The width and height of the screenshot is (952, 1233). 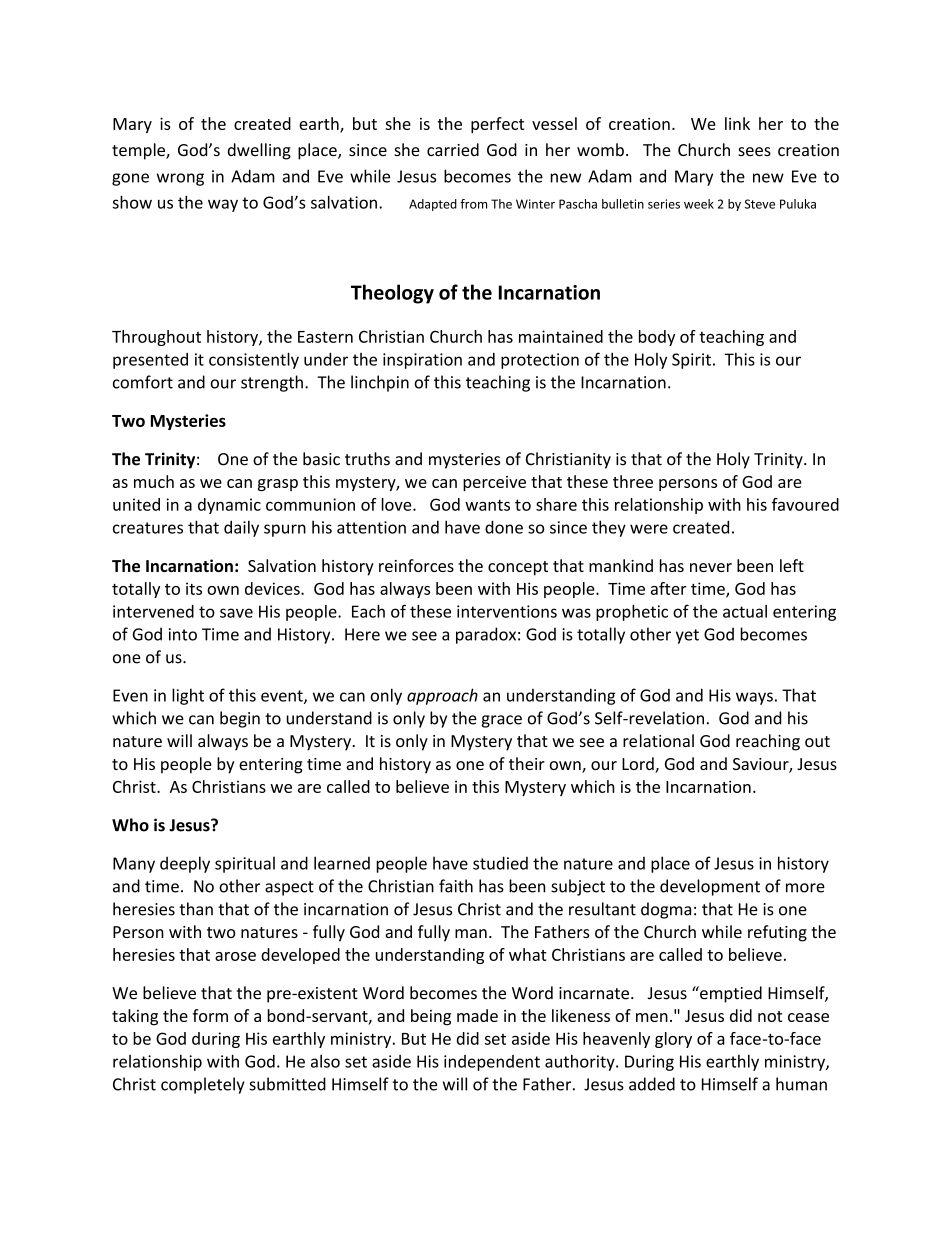 What do you see at coordinates (673, 1040) in the screenshot?
I see `glory` at bounding box center [673, 1040].
